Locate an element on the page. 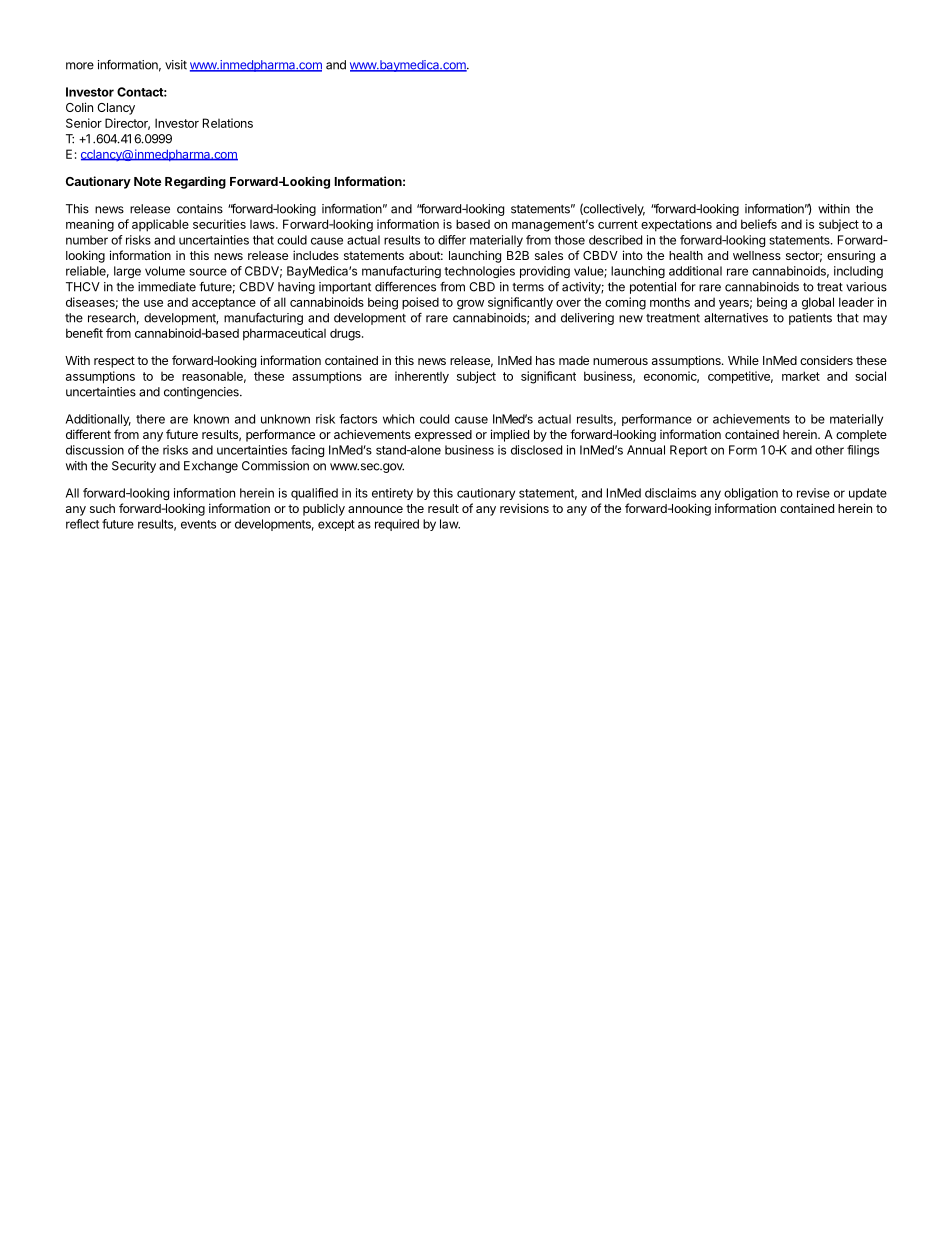  current is located at coordinates (618, 224).
